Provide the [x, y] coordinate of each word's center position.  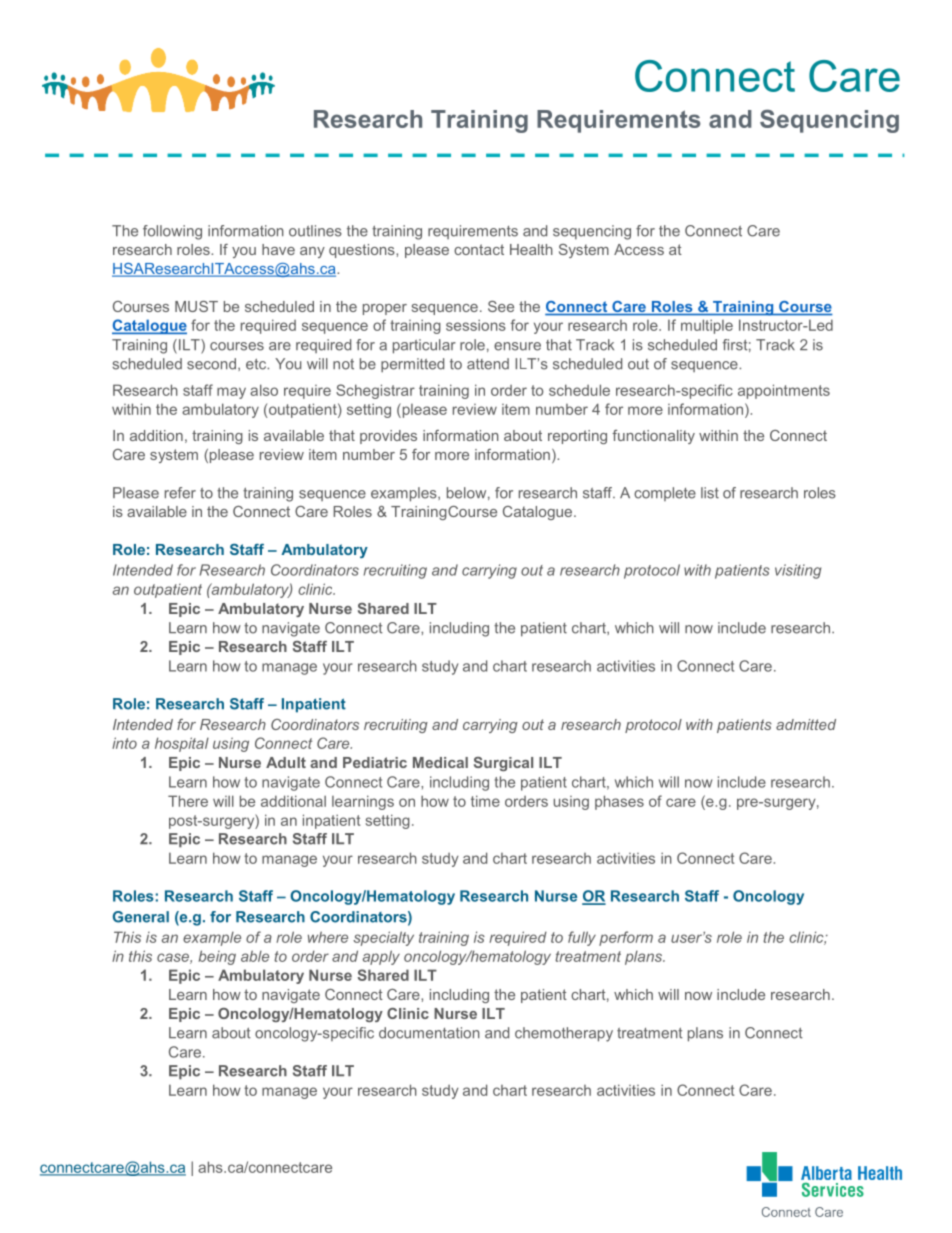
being [217, 957]
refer [180, 493]
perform [626, 938]
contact [479, 249]
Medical [440, 762]
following [172, 232]
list [710, 493]
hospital [182, 744]
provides [388, 437]
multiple [707, 326]
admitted [806, 724]
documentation [429, 1033]
